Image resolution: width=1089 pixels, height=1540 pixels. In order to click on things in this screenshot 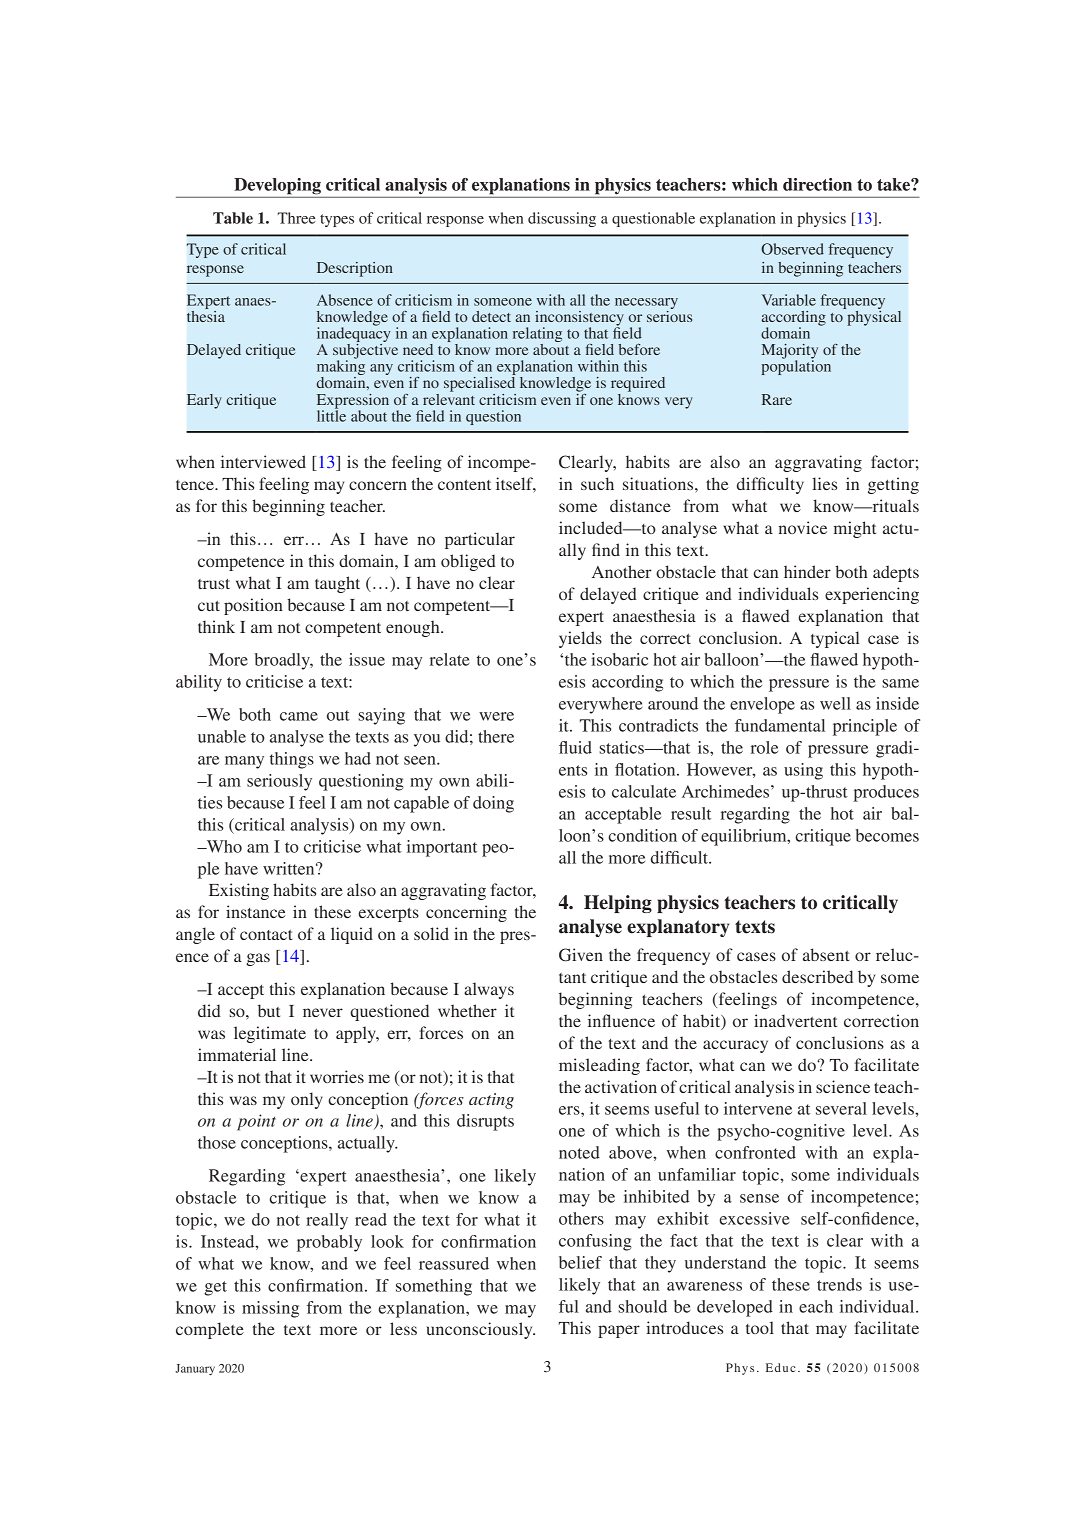, I will do `click(292, 760)`.
